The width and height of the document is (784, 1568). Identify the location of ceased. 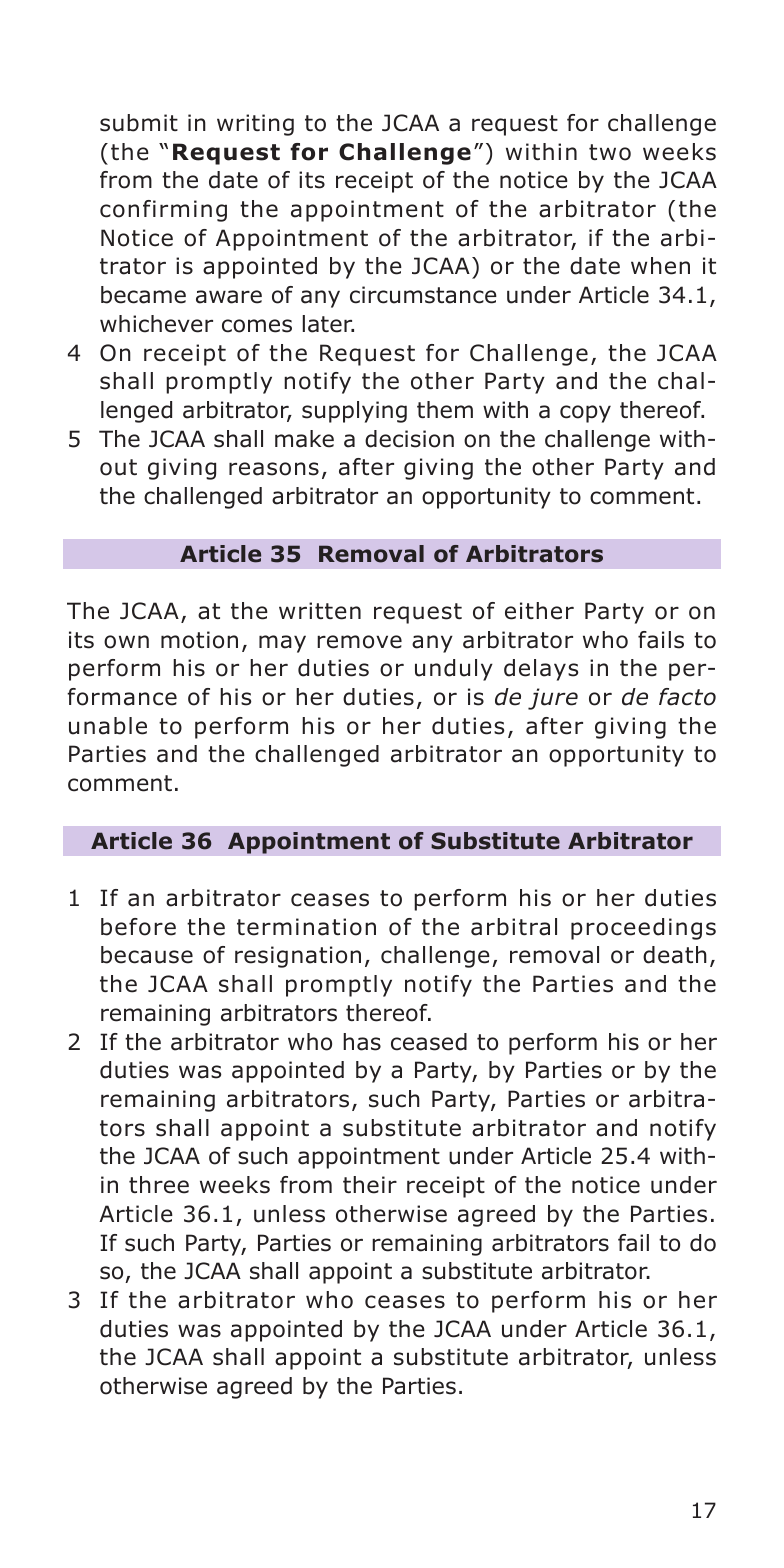
(429, 1042).
